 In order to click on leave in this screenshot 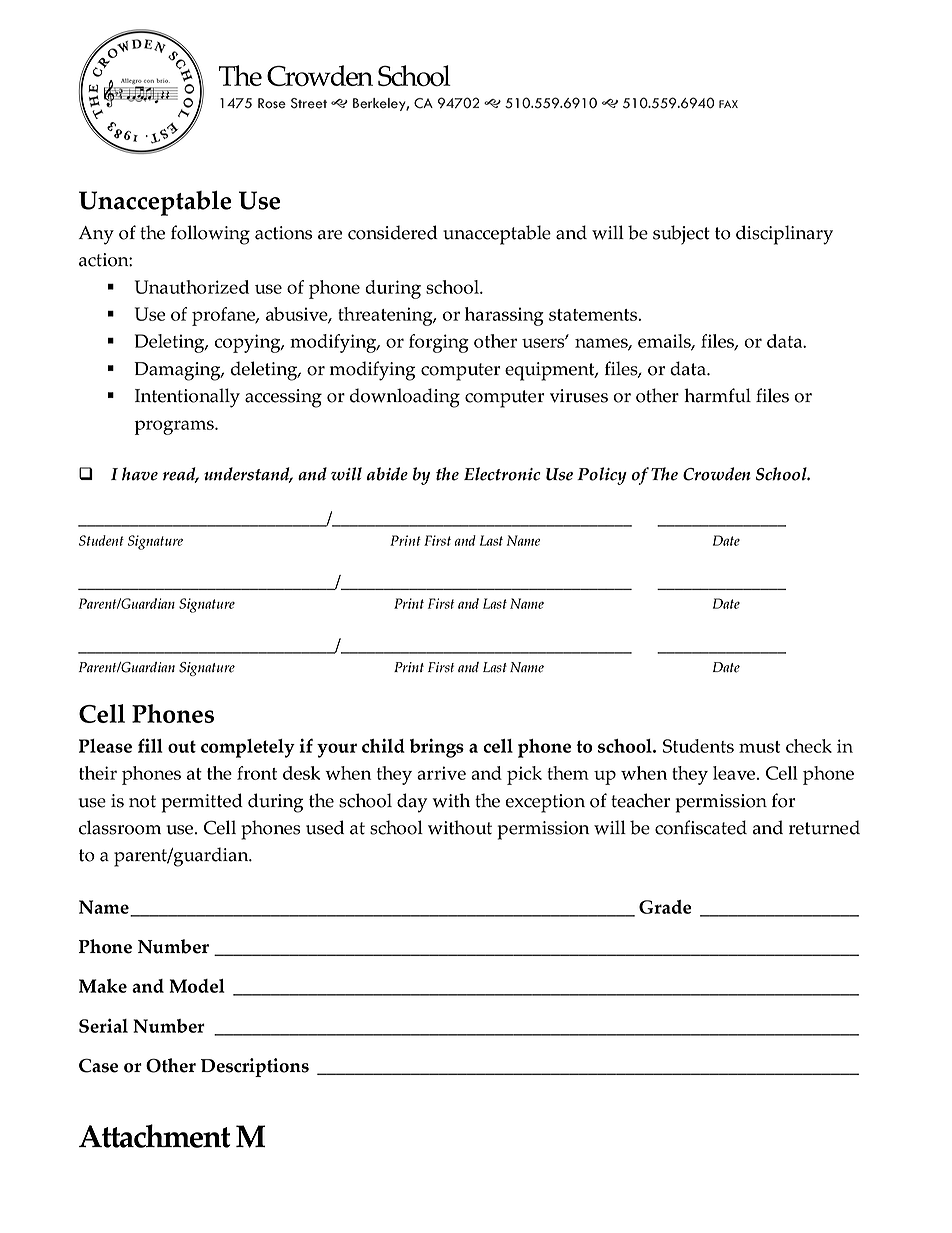, I will do `click(735, 773)`.
